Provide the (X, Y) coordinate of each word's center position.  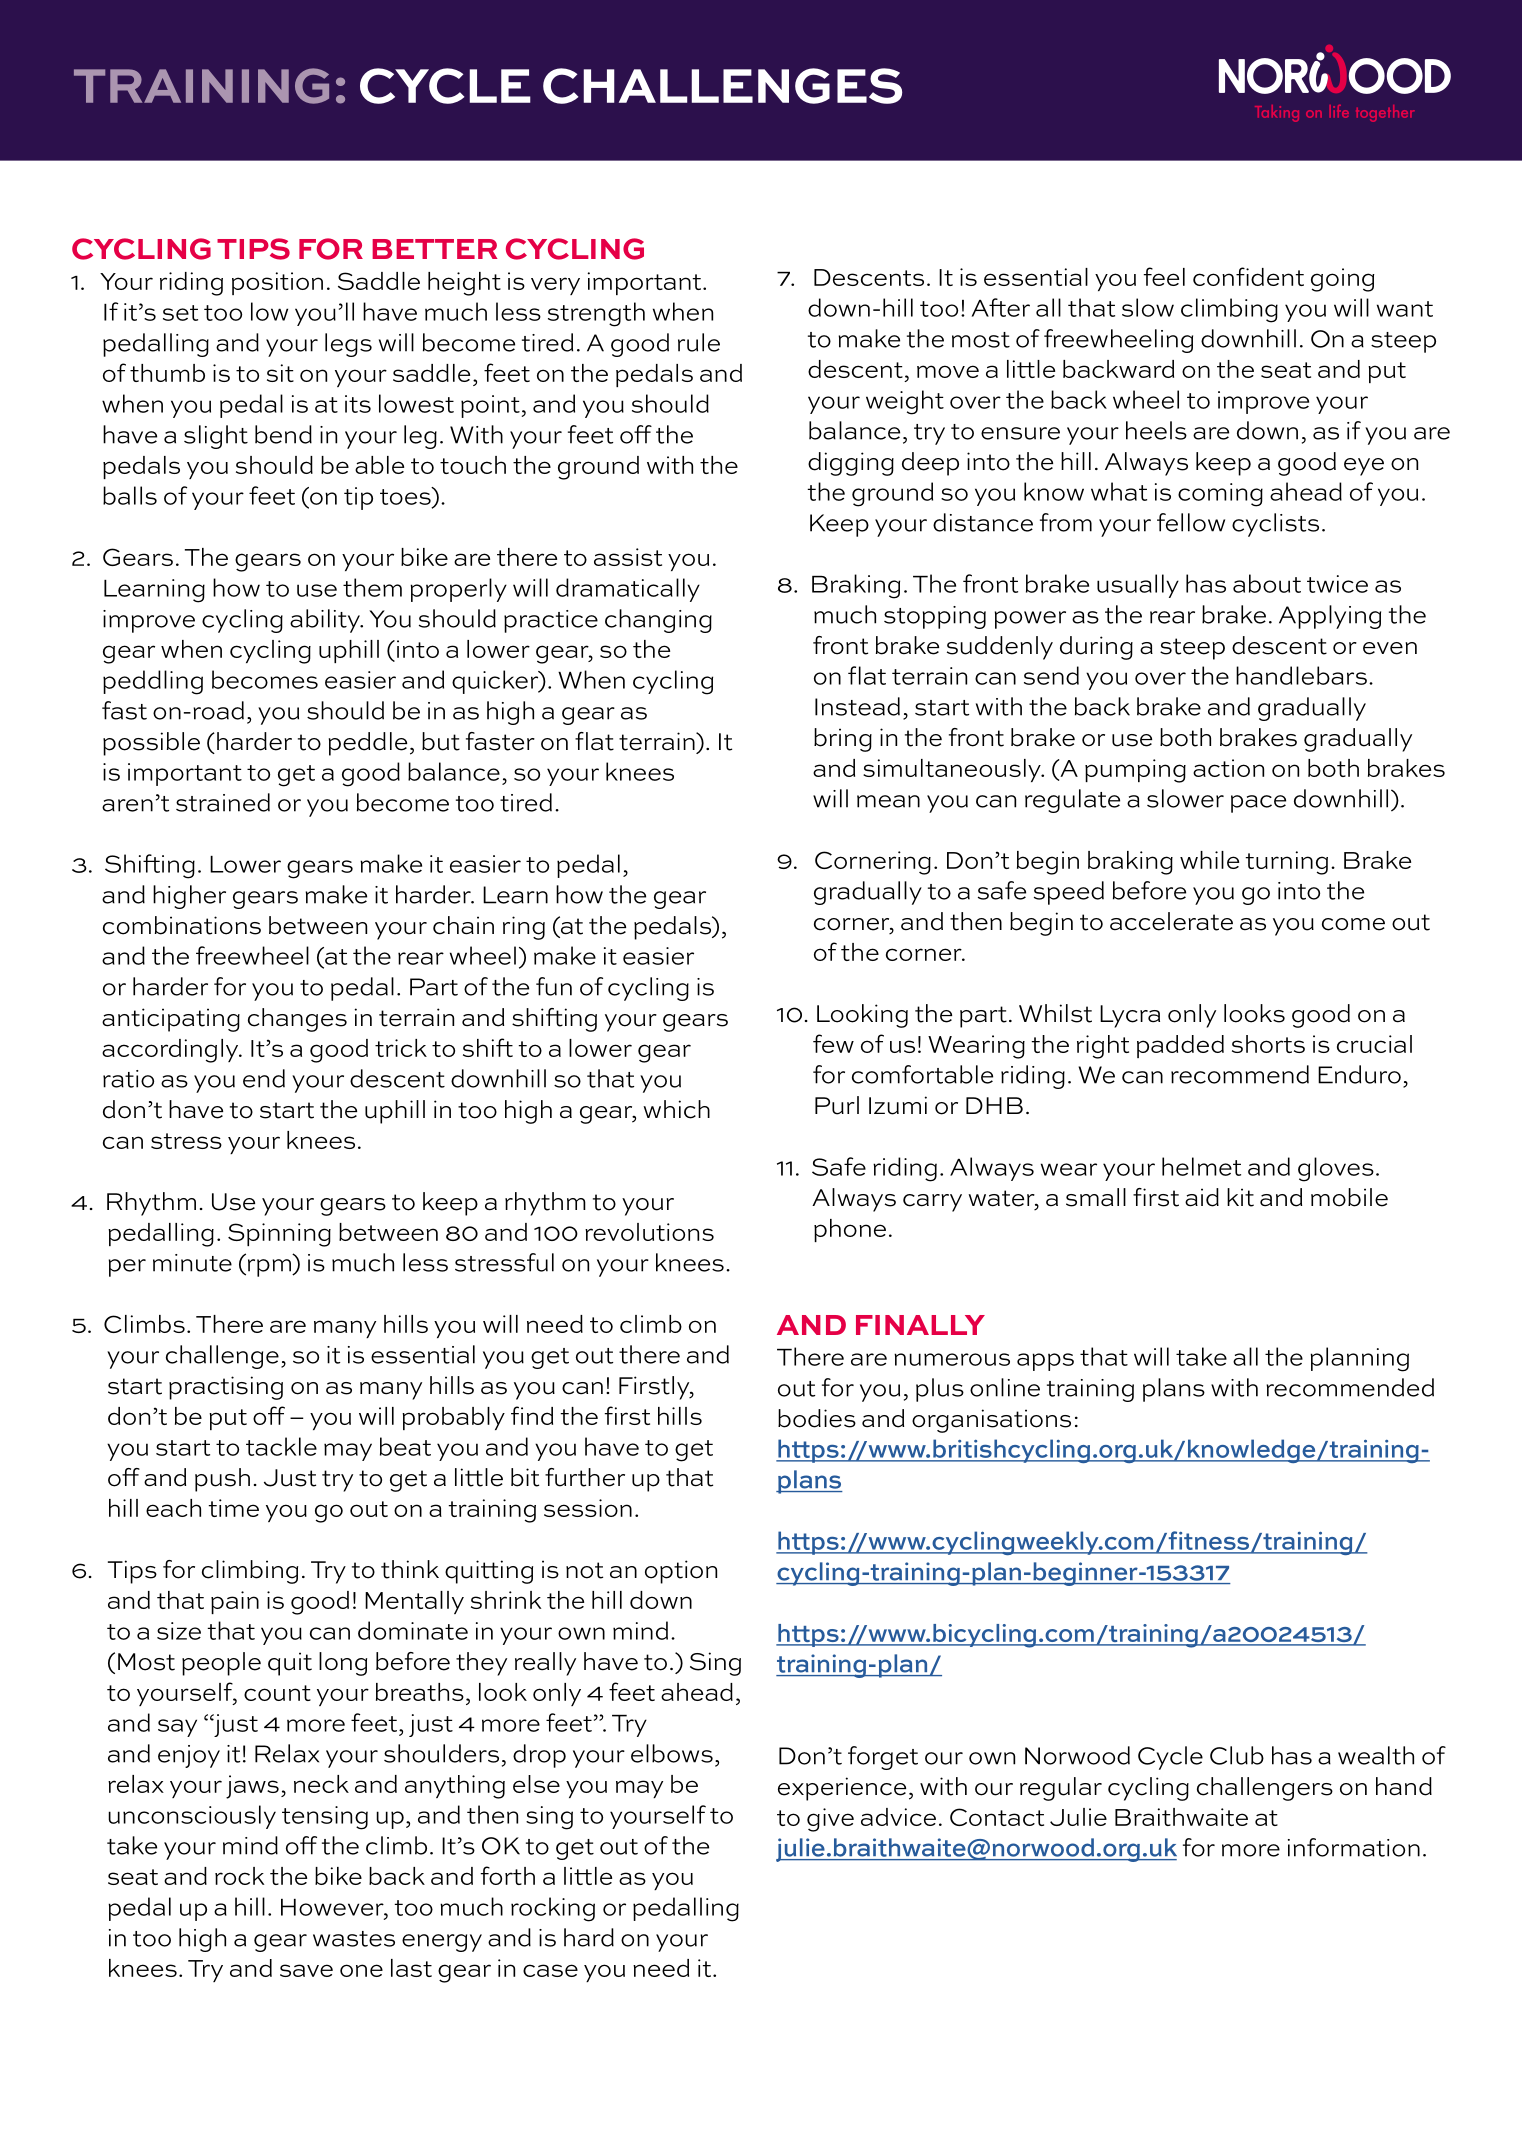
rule (699, 342)
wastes (354, 1939)
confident (1248, 276)
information (1354, 1847)
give (830, 1820)
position (277, 283)
